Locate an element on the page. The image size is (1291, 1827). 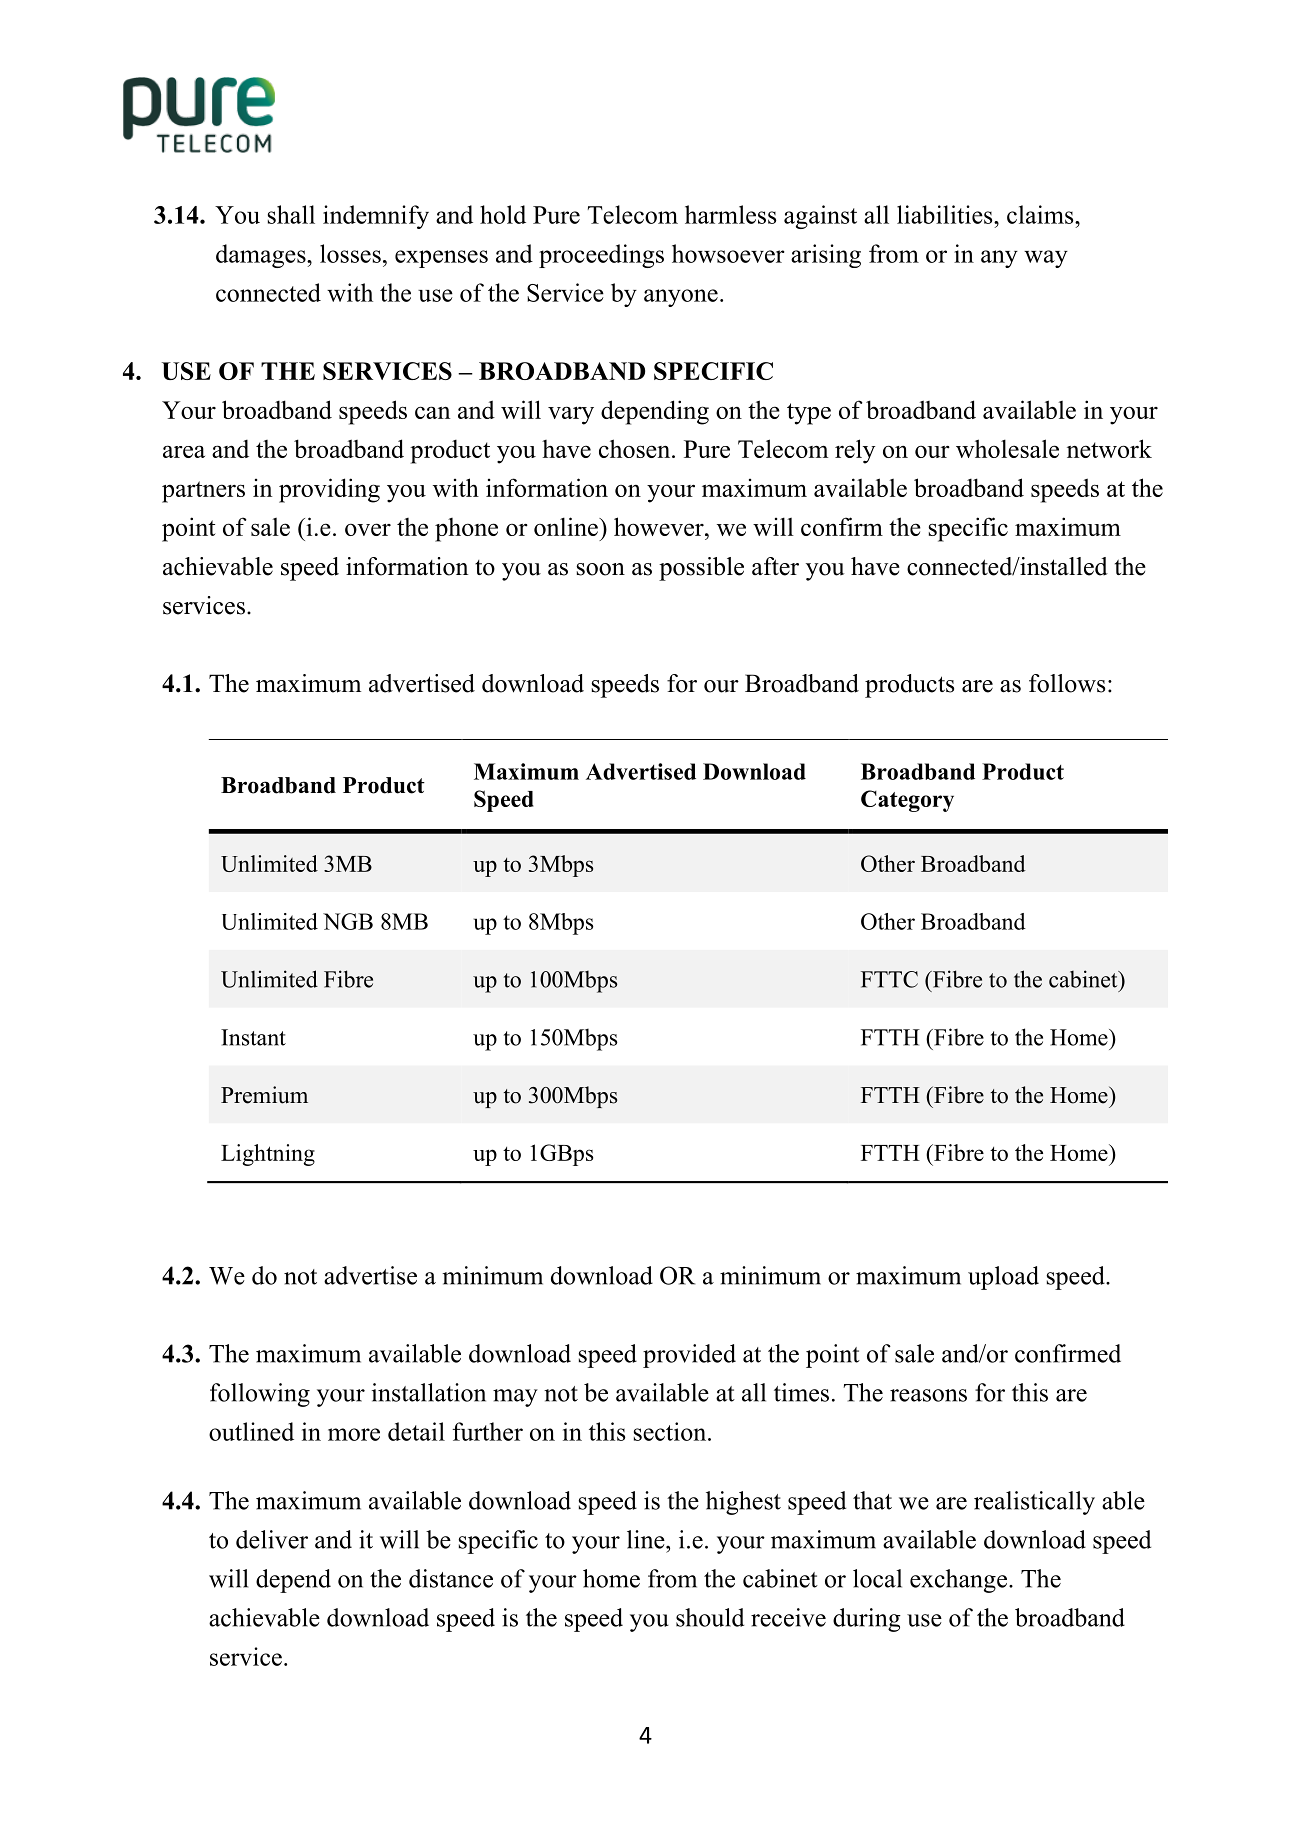
over is located at coordinates (368, 529).
